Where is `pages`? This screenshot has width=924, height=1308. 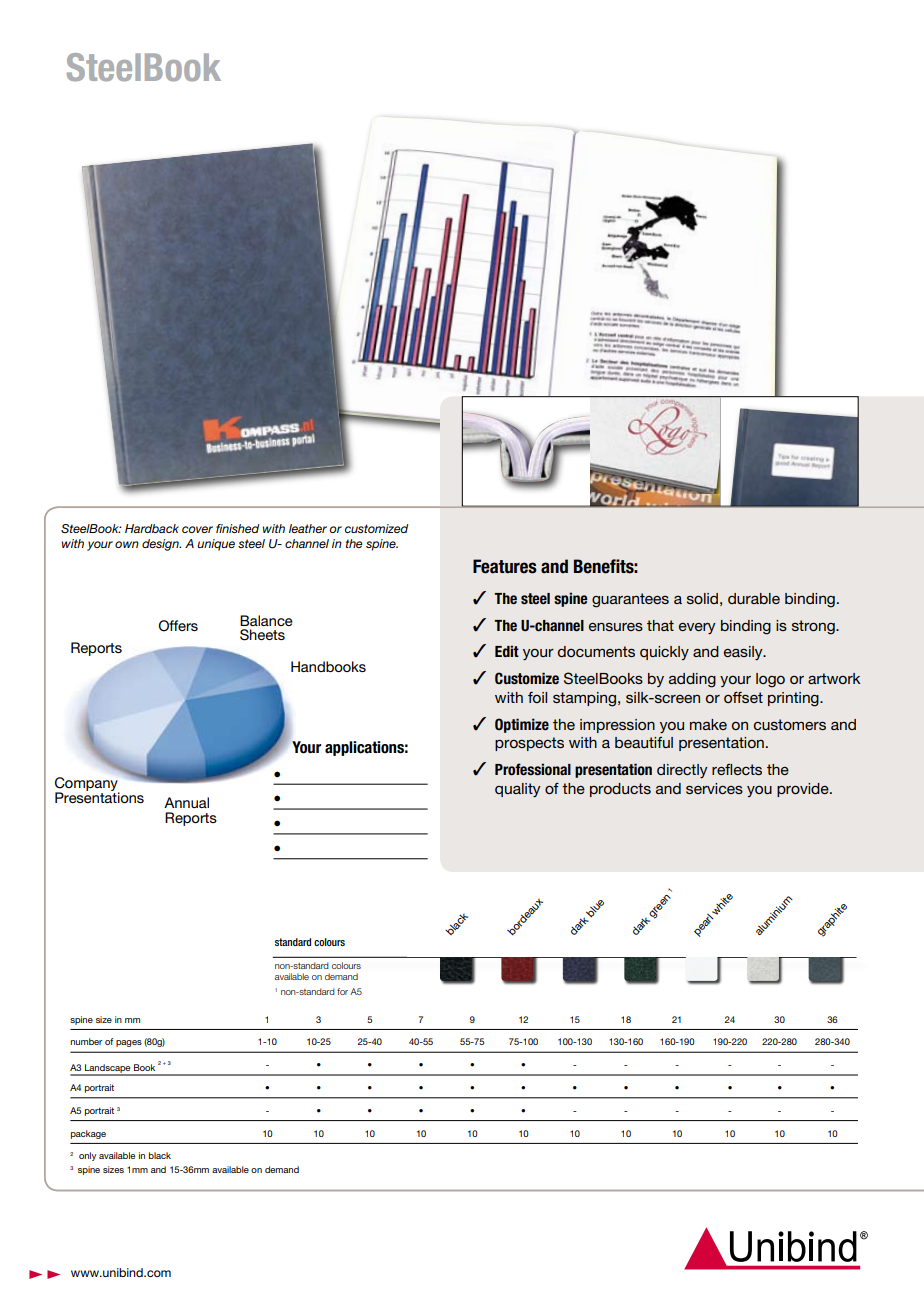
pages is located at coordinates (129, 1043).
